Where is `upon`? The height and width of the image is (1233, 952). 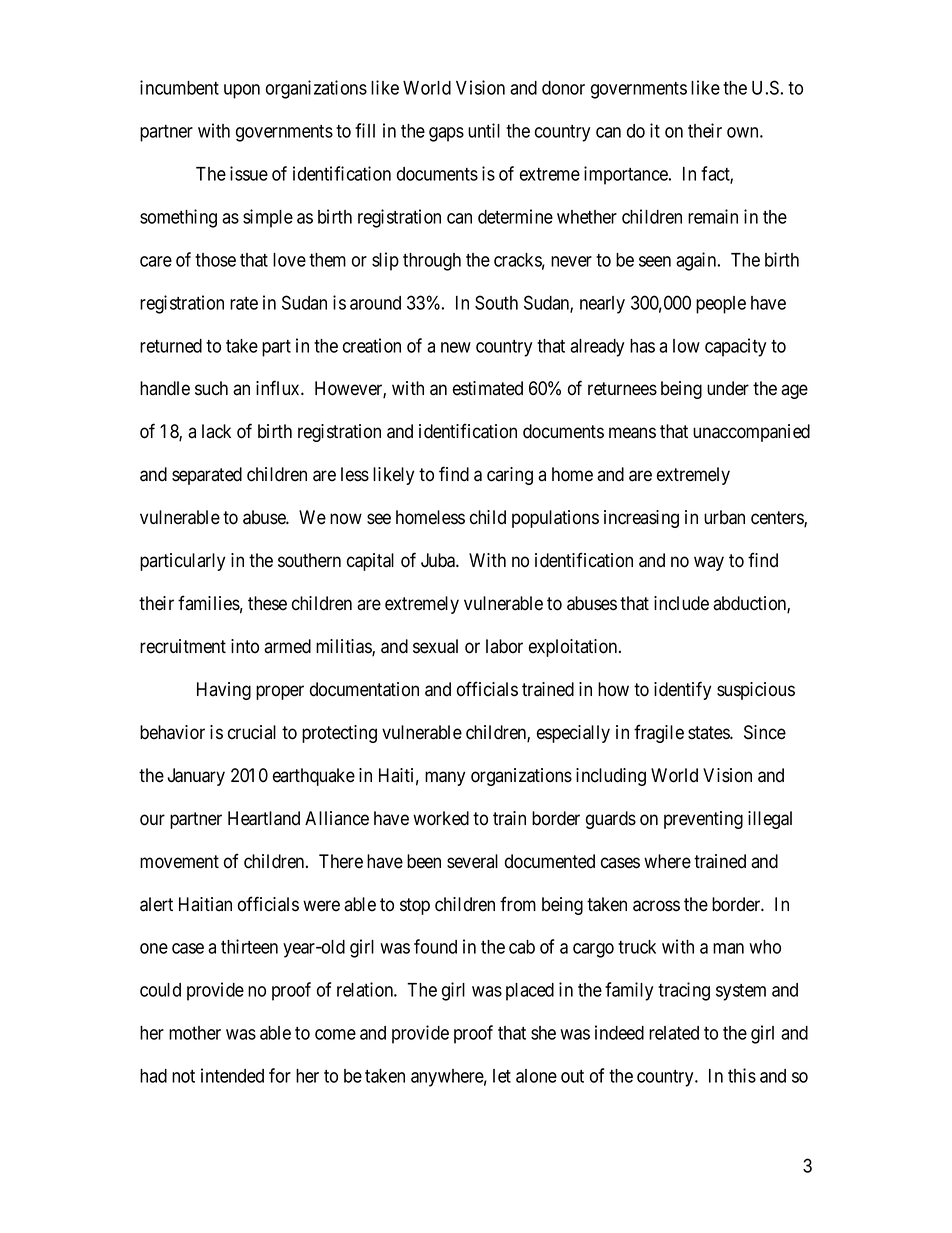 upon is located at coordinates (242, 91).
